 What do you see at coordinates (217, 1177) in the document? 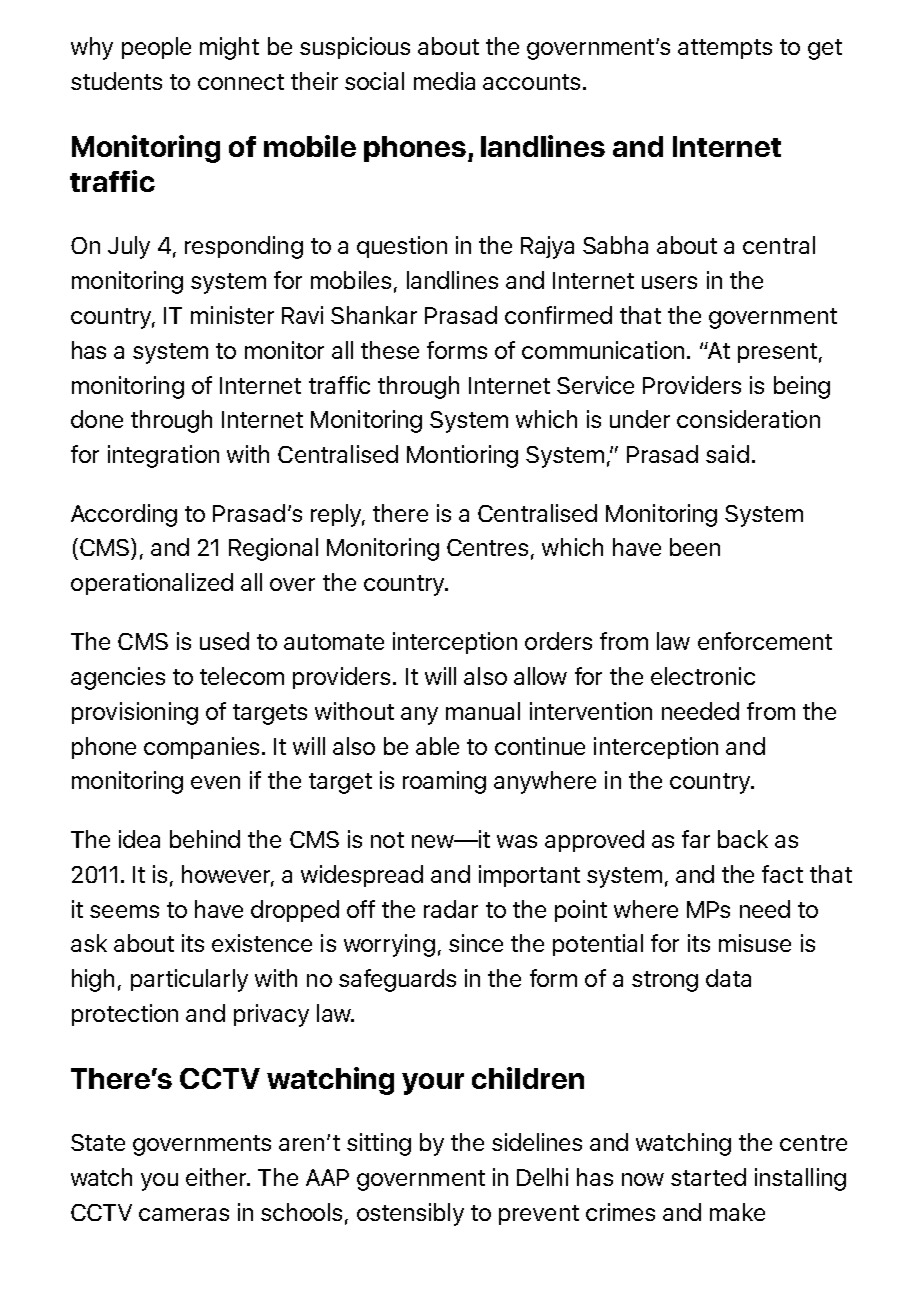
I see `either` at bounding box center [217, 1177].
